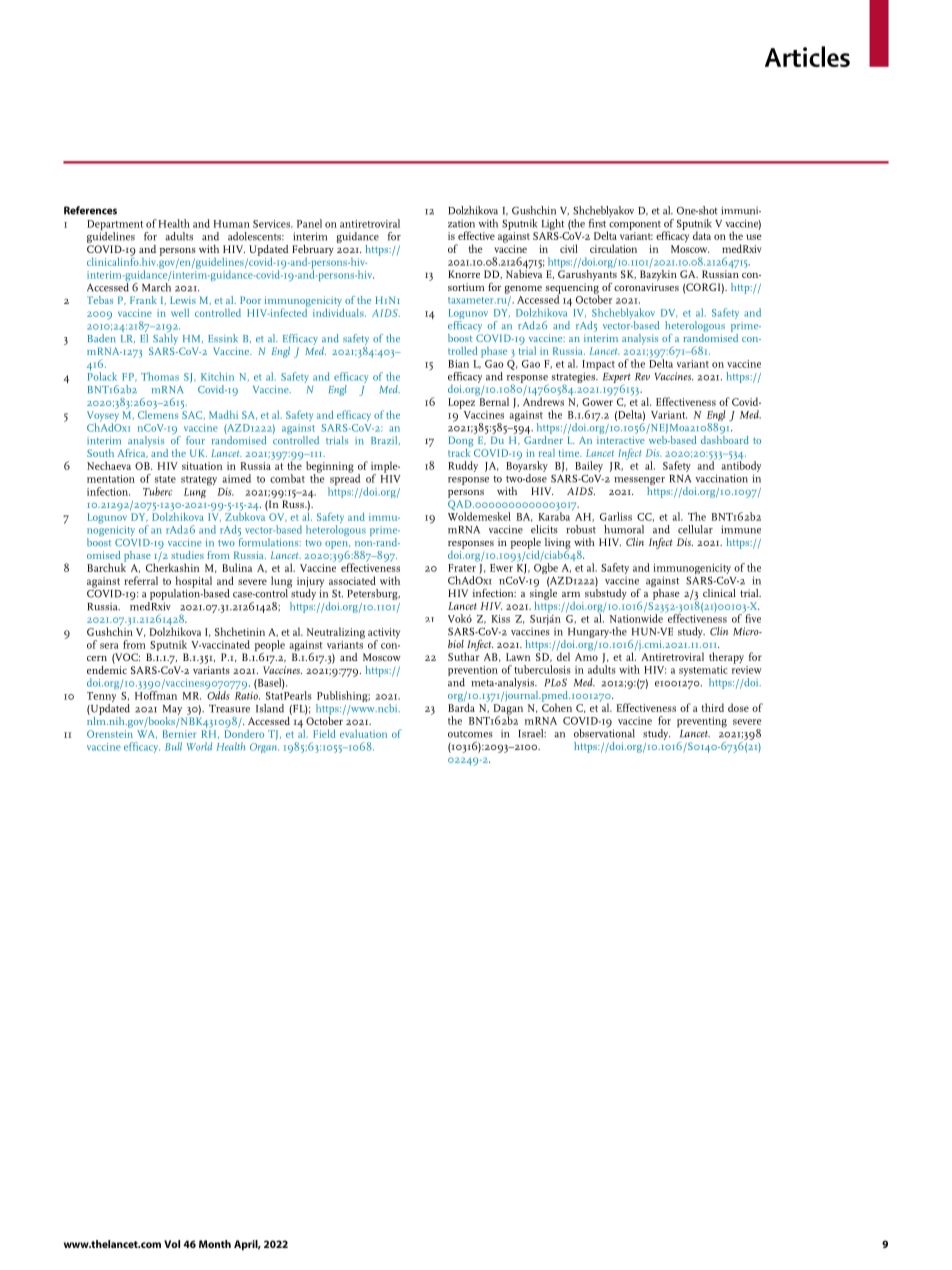  Describe the element at coordinates (156, 695) in the document. I see `Hoffman` at that location.
